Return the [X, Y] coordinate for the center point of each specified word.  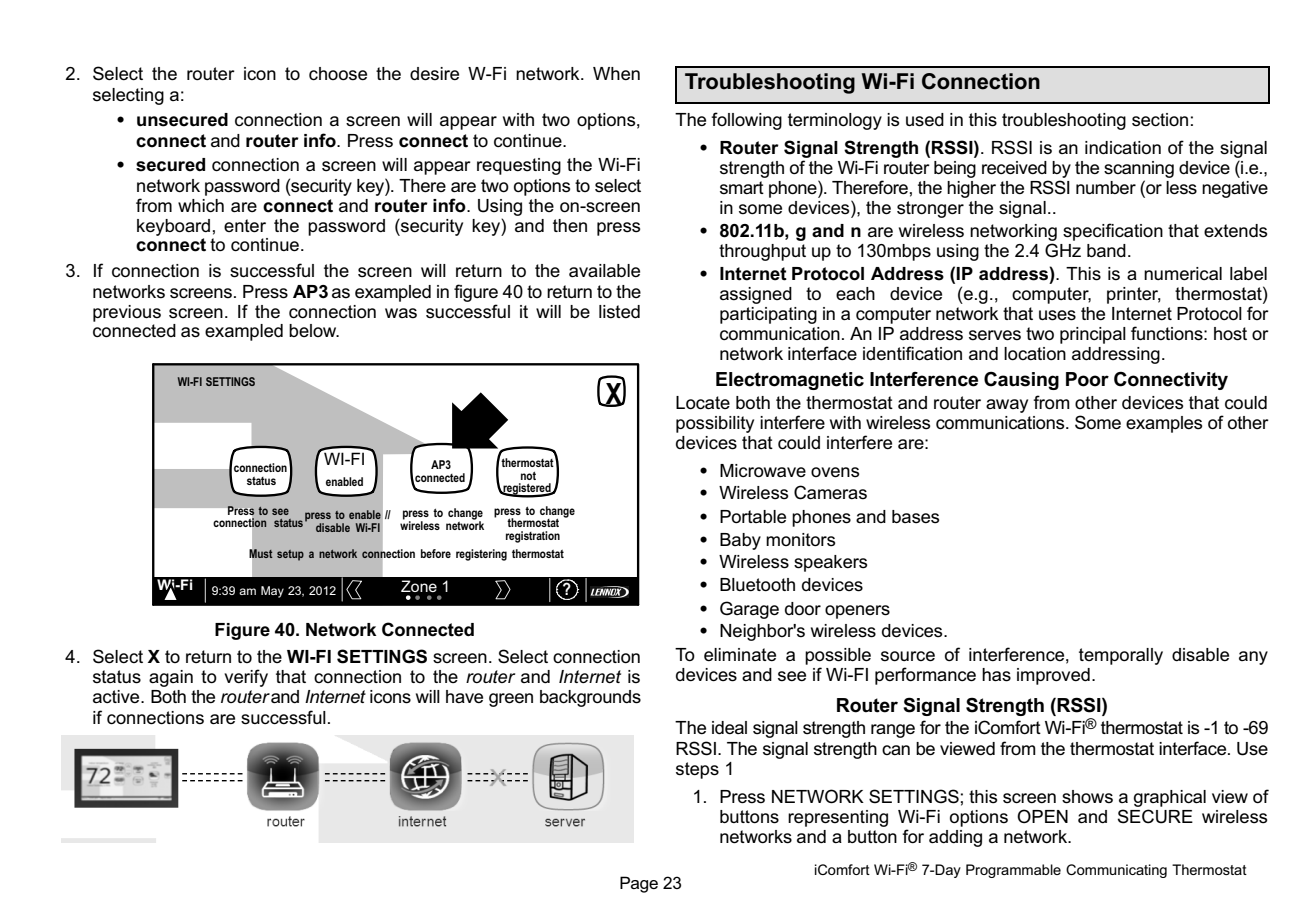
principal [1093, 335]
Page [639, 884]
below [314, 330]
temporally [1121, 656]
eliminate [740, 654]
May [272, 592]
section [1160, 120]
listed [619, 312]
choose [338, 74]
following [746, 121]
